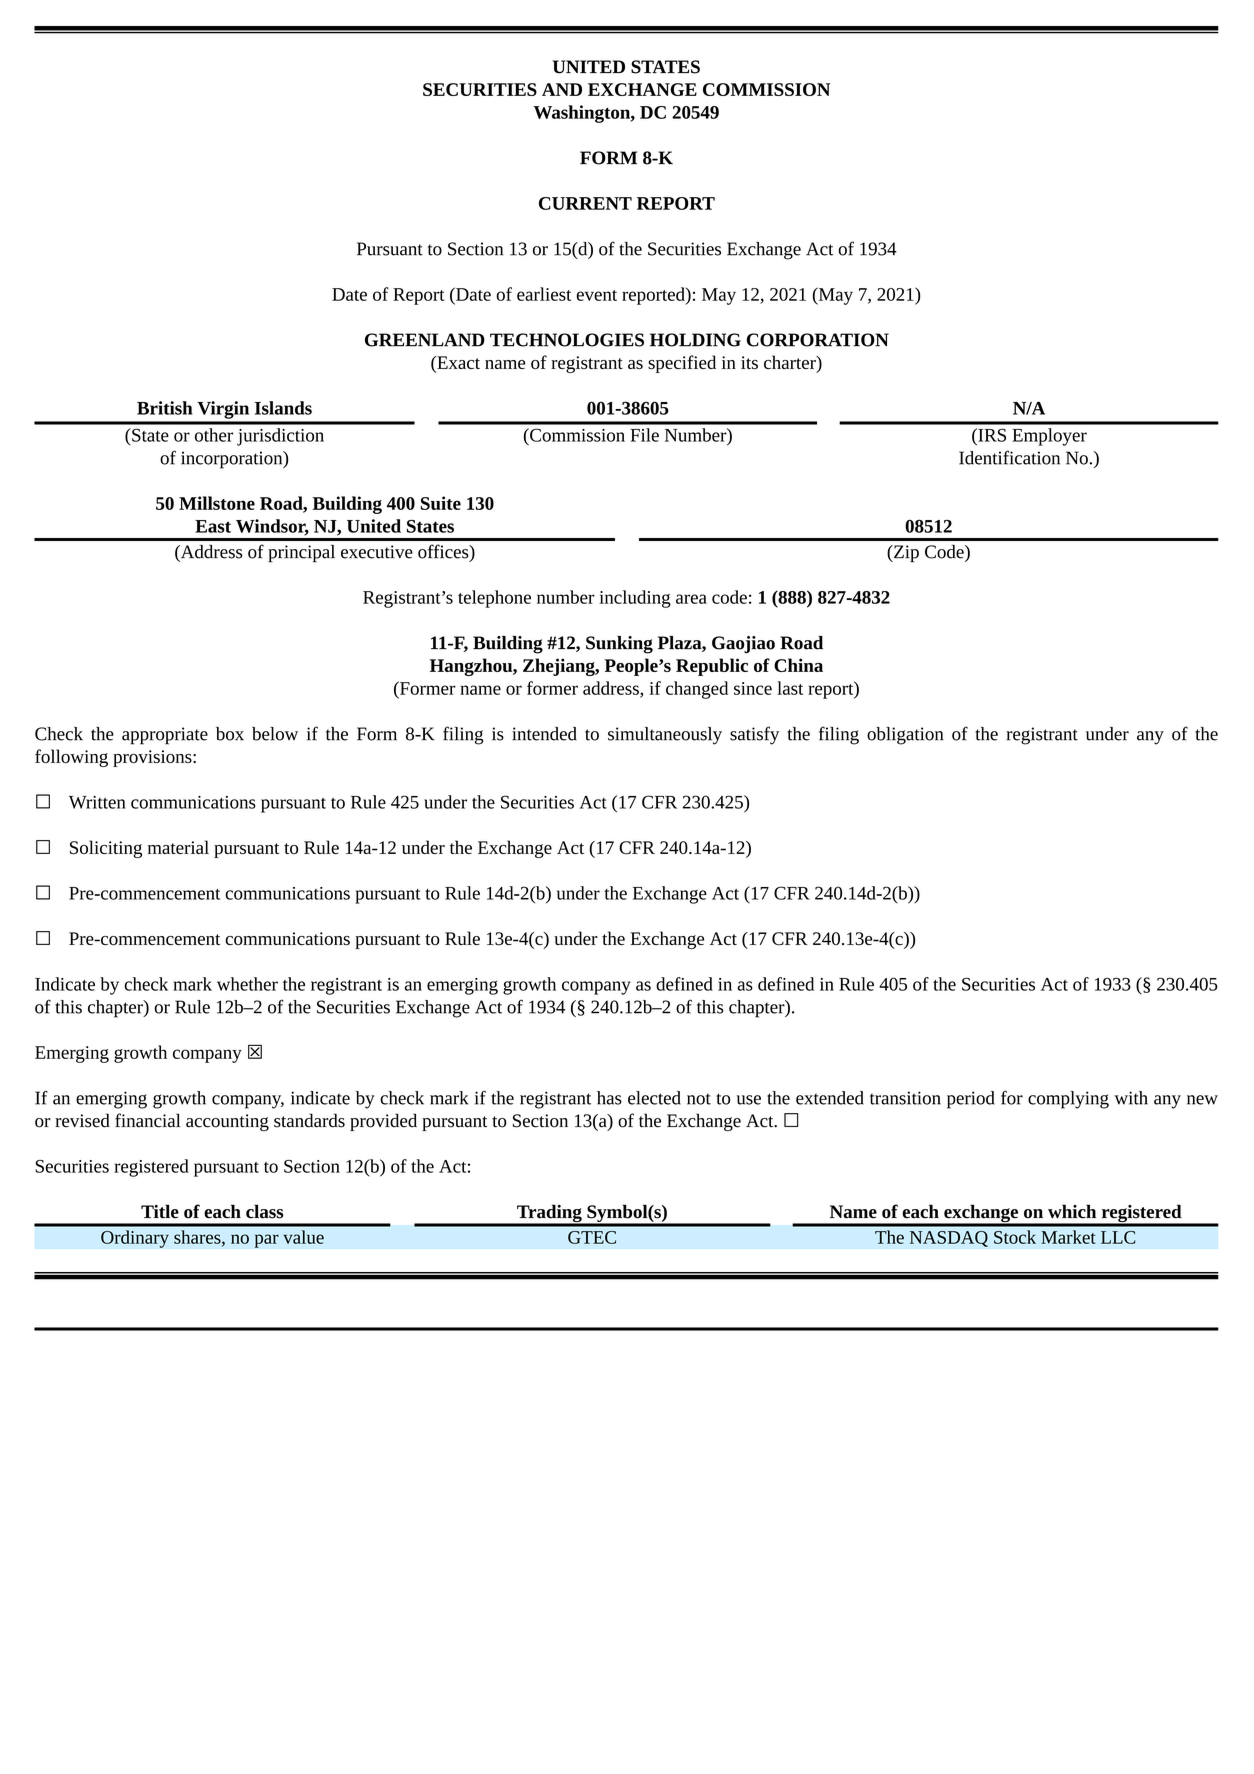 This screenshot has width=1254, height=1774. I want to click on Zip, so click(905, 554).
